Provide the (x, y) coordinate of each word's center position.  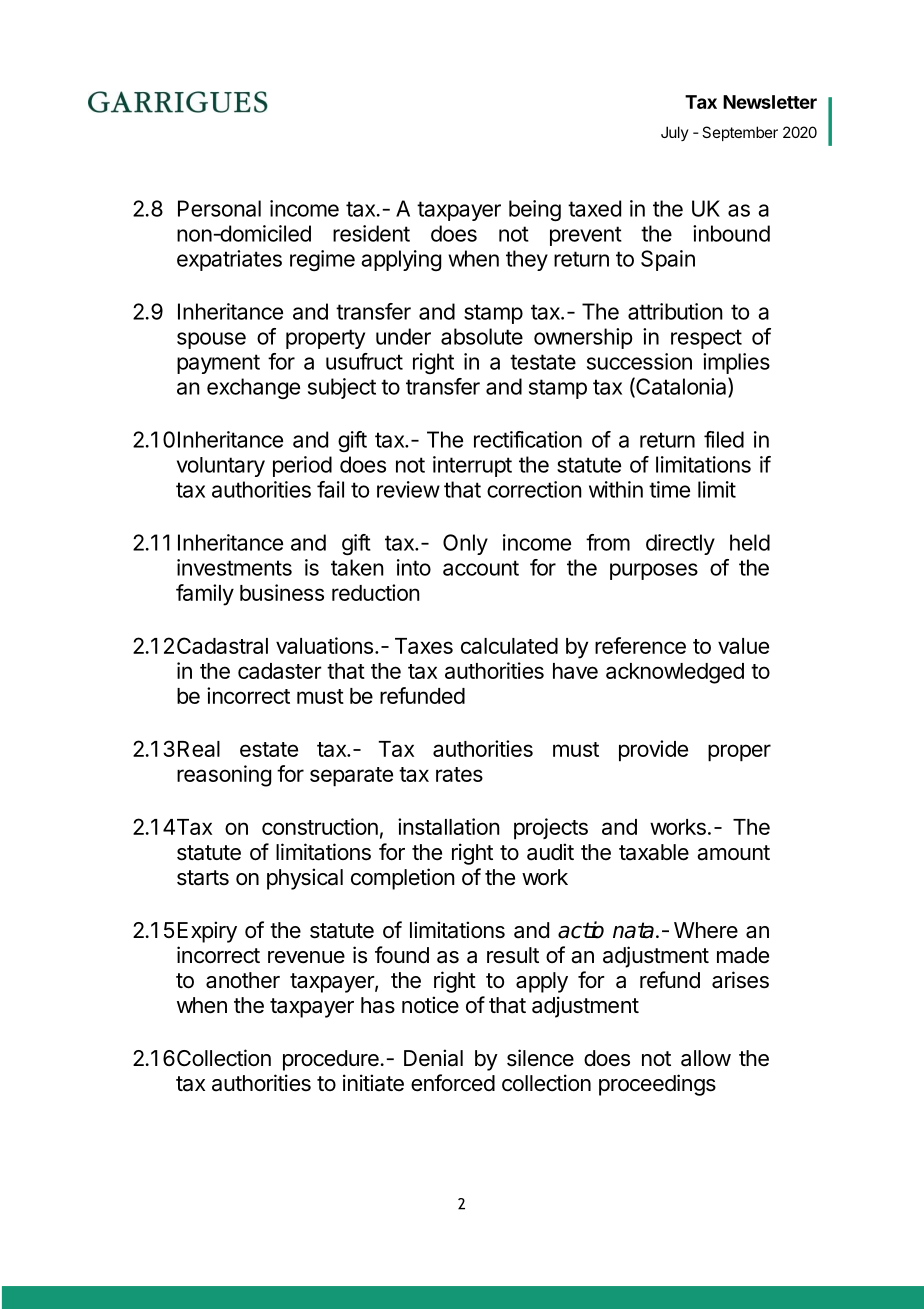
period (302, 466)
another (243, 980)
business (282, 592)
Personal (219, 208)
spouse (211, 340)
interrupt (472, 466)
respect (706, 339)
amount (733, 853)
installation (449, 826)
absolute (482, 336)
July (675, 133)
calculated (509, 646)
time (669, 489)
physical (305, 879)
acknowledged (675, 673)
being (535, 210)
